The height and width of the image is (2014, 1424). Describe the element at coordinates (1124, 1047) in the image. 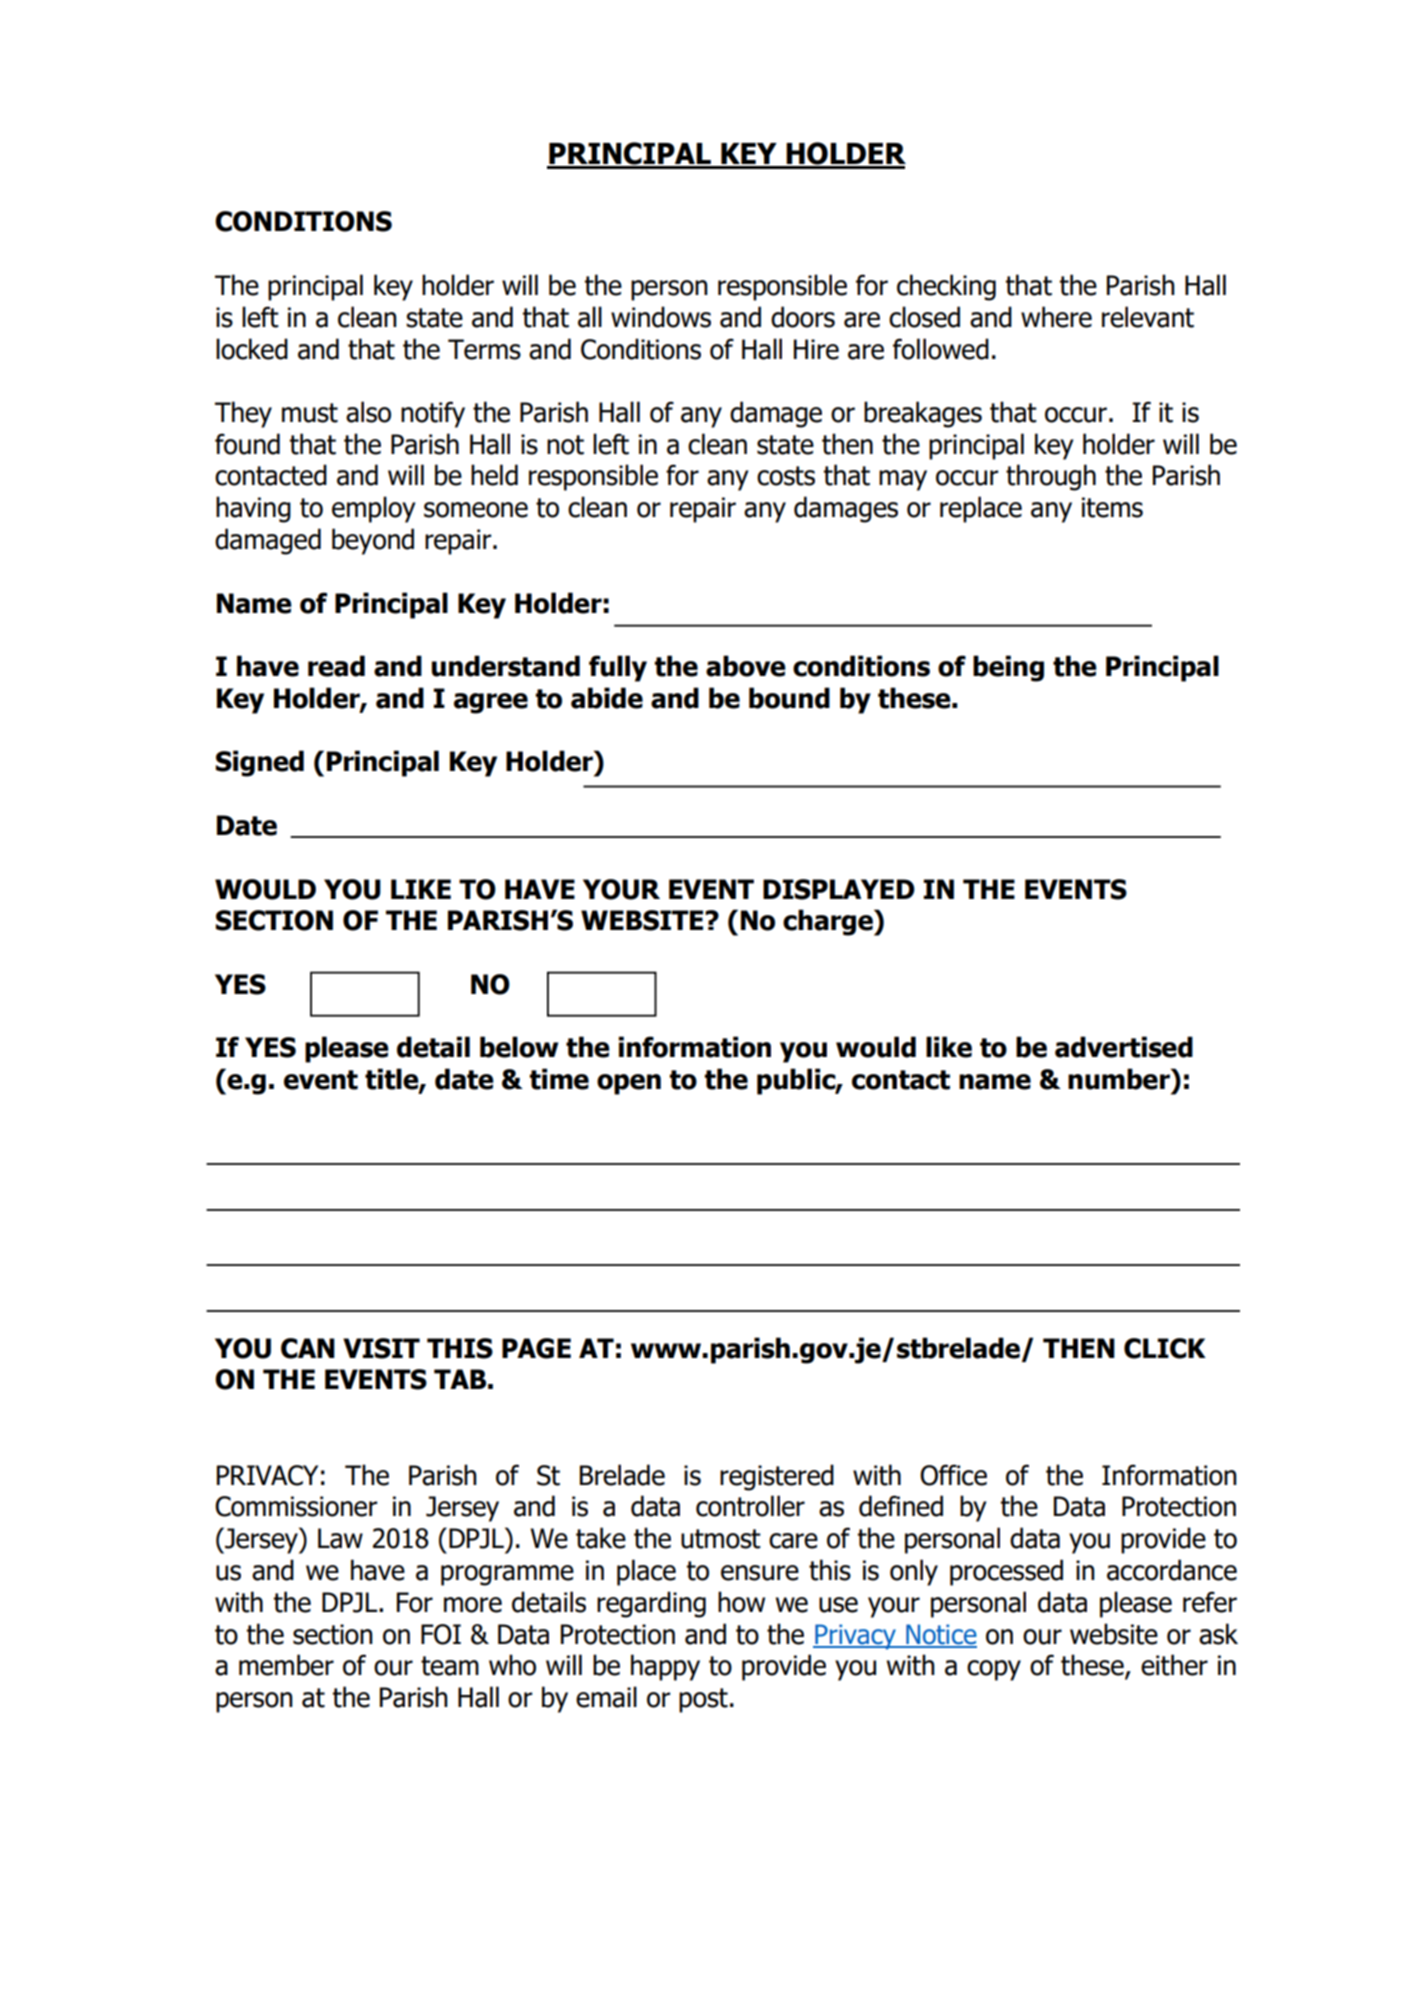

I see `advertised` at that location.
